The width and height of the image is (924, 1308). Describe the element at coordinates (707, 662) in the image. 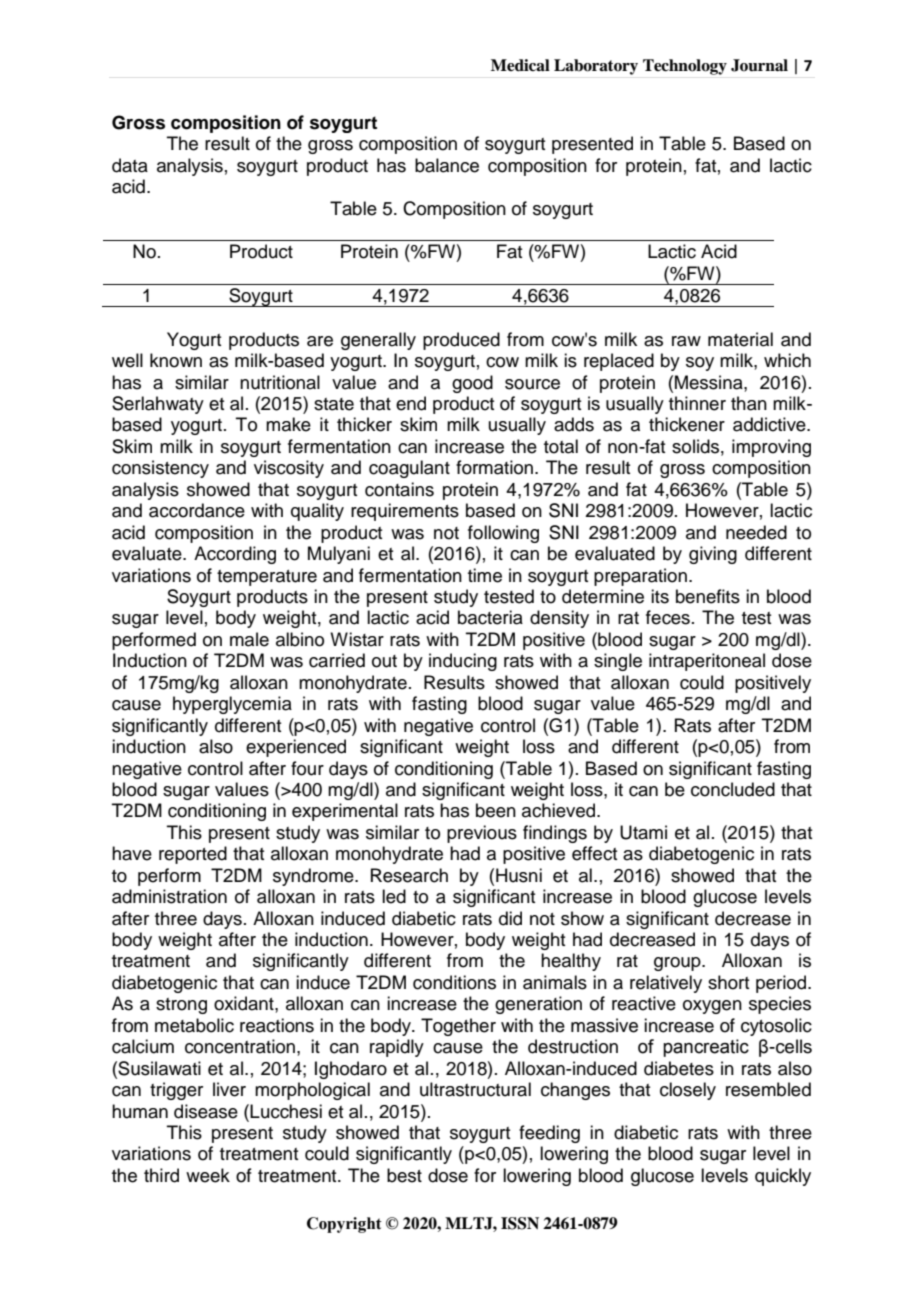

I see `intraperitoneal` at that location.
